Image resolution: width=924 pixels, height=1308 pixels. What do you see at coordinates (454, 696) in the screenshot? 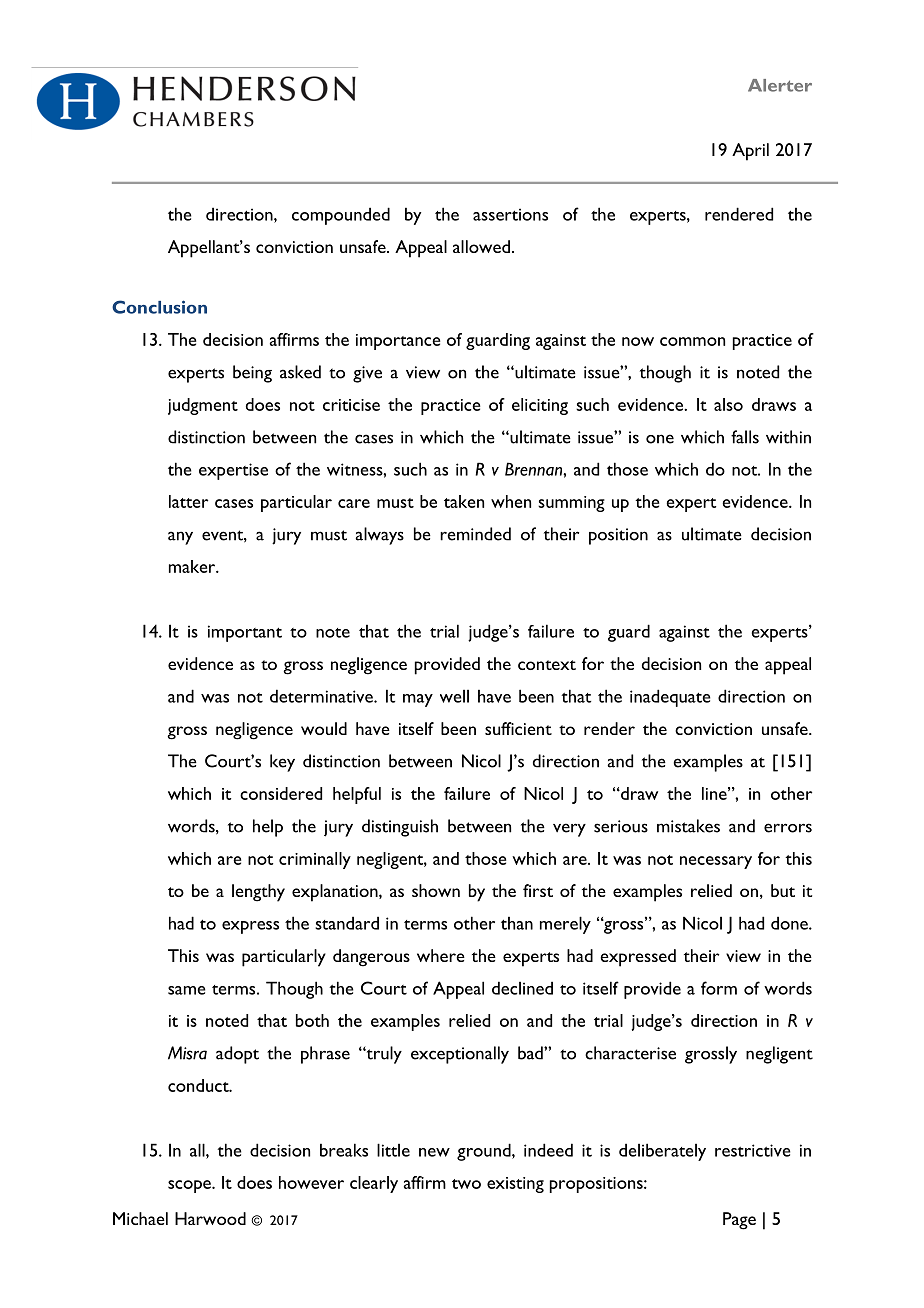
I see `well` at bounding box center [454, 696].
